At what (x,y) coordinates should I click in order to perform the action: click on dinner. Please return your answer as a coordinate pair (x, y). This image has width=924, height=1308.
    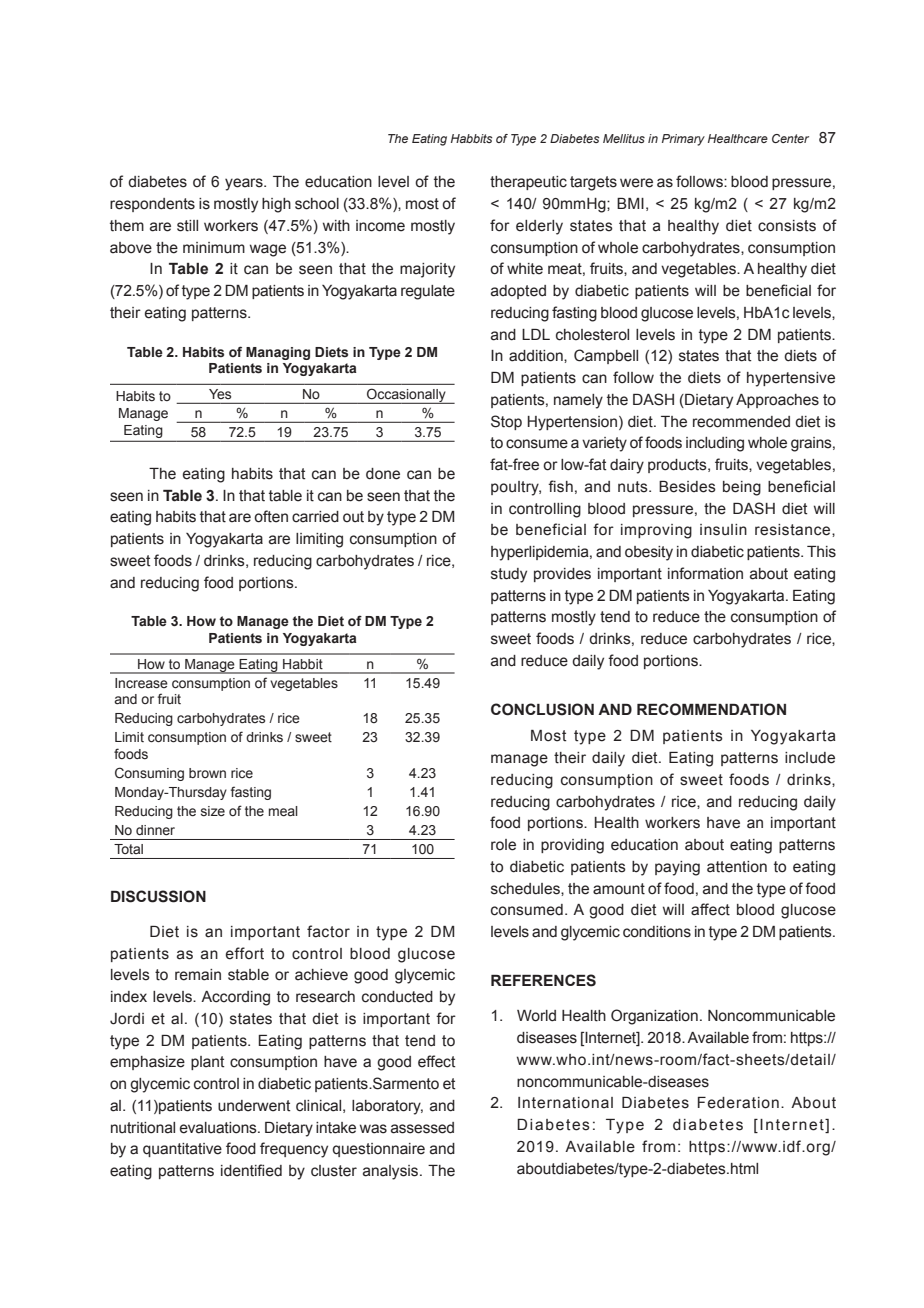
    Looking at the image, I should click on (155, 830).
